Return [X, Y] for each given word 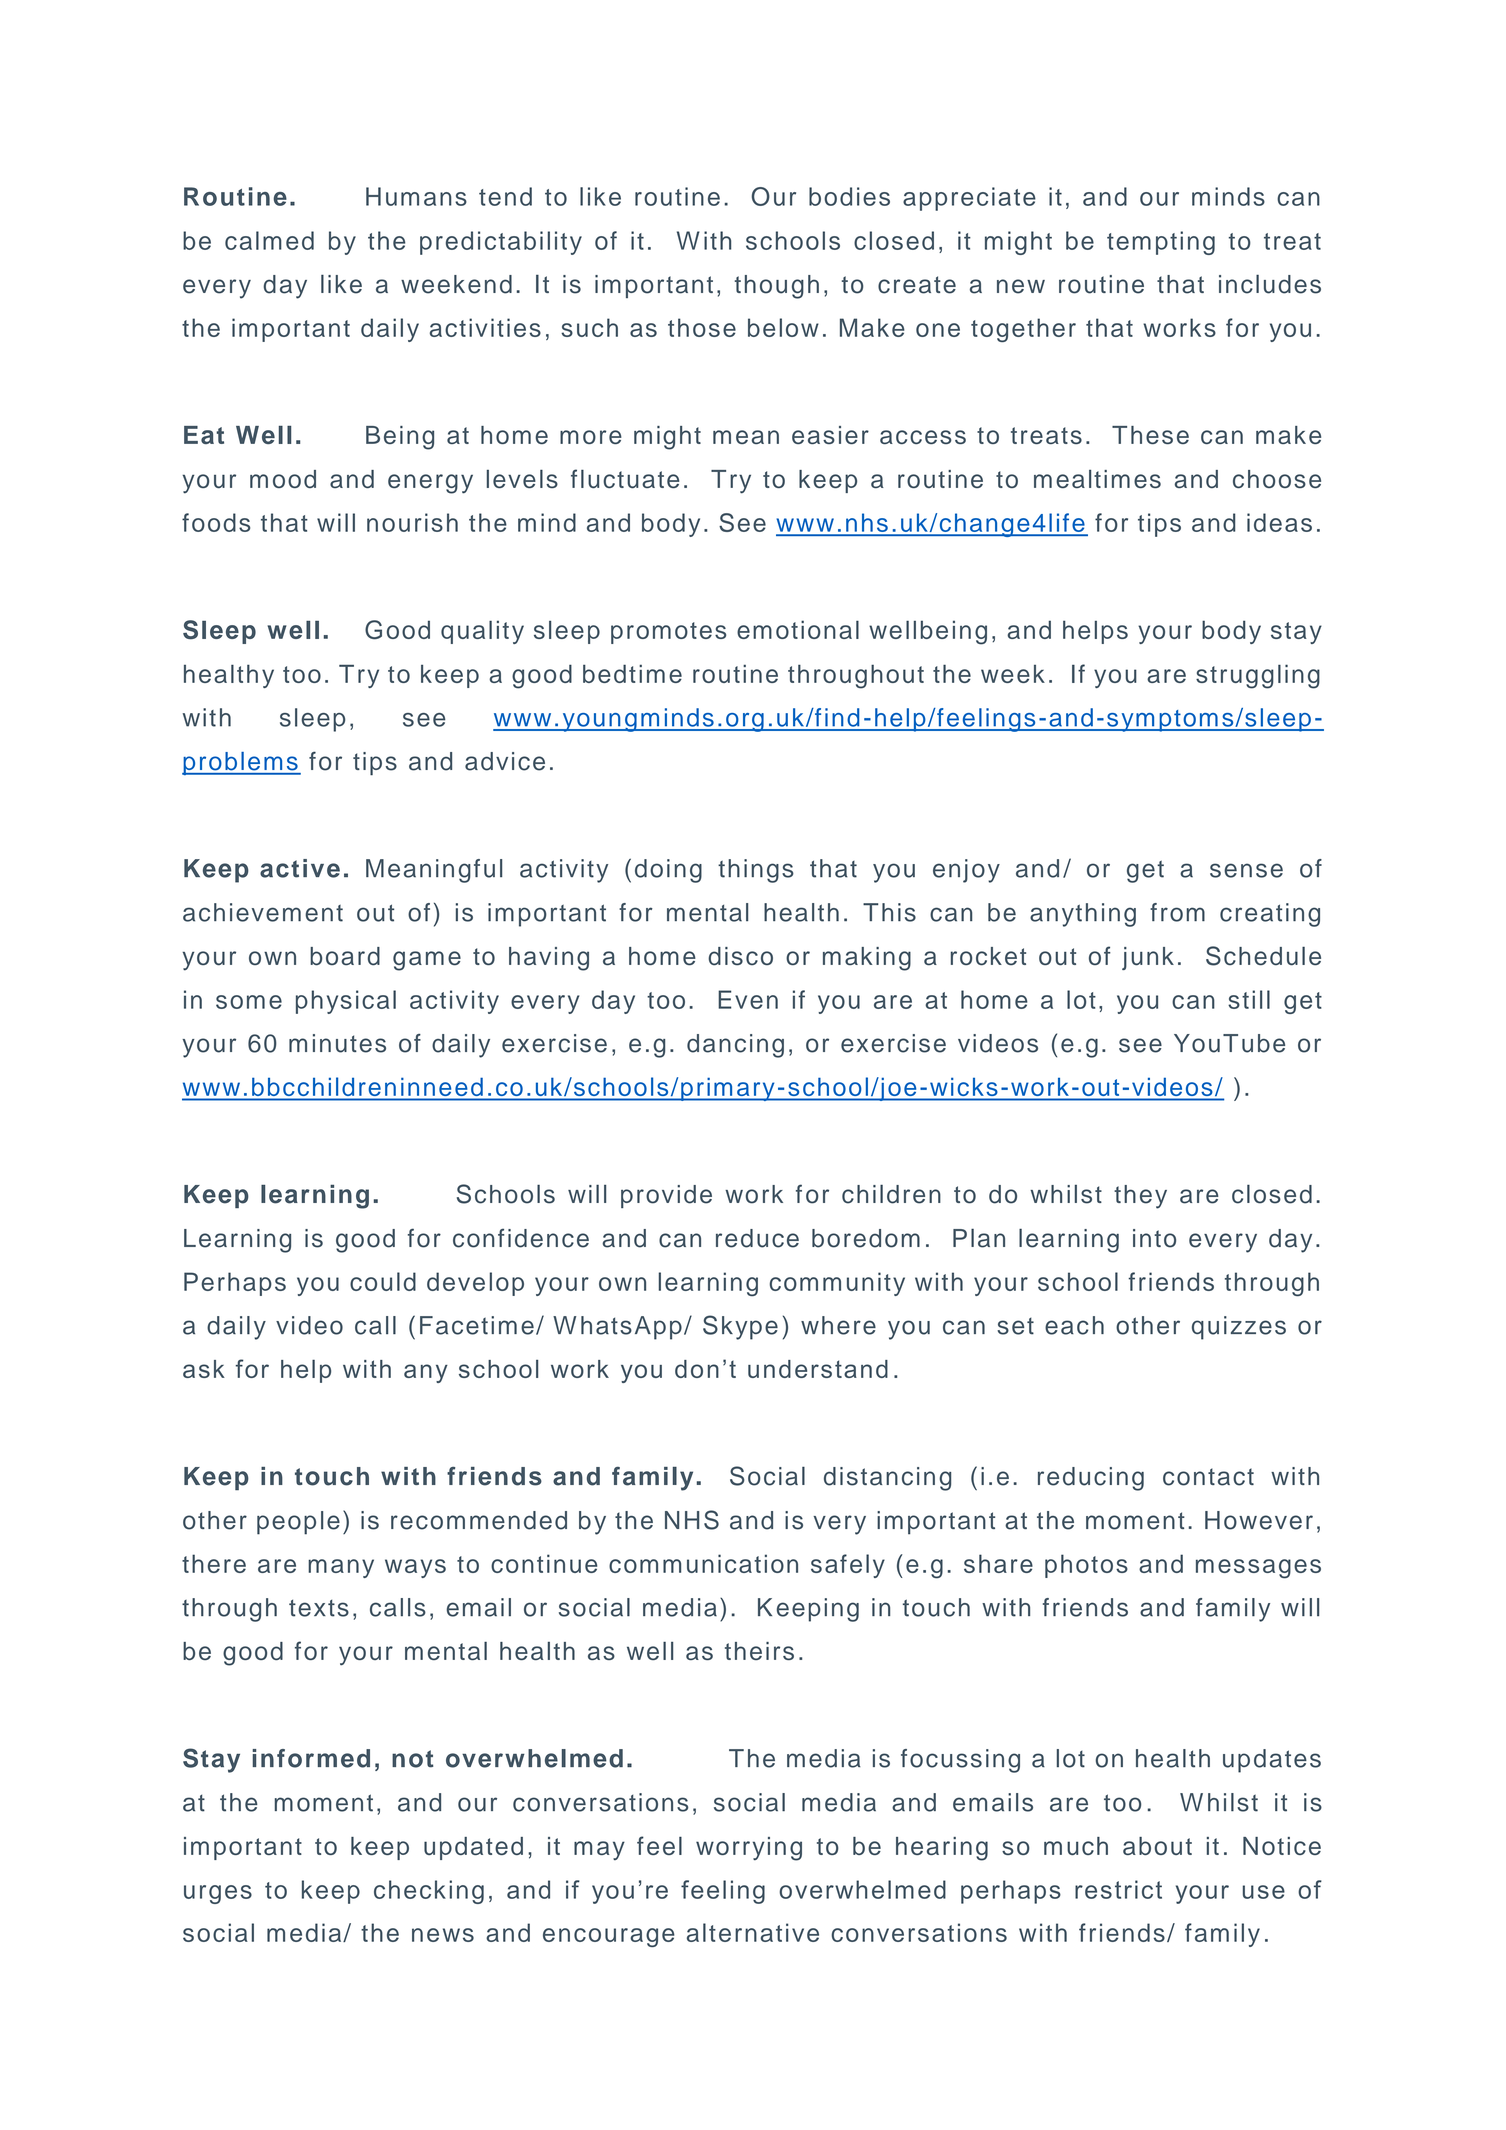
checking [429, 1892]
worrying [749, 1849]
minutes [337, 1043]
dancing [735, 1046]
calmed [269, 240]
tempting [1161, 243]
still [1249, 999]
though [777, 287]
